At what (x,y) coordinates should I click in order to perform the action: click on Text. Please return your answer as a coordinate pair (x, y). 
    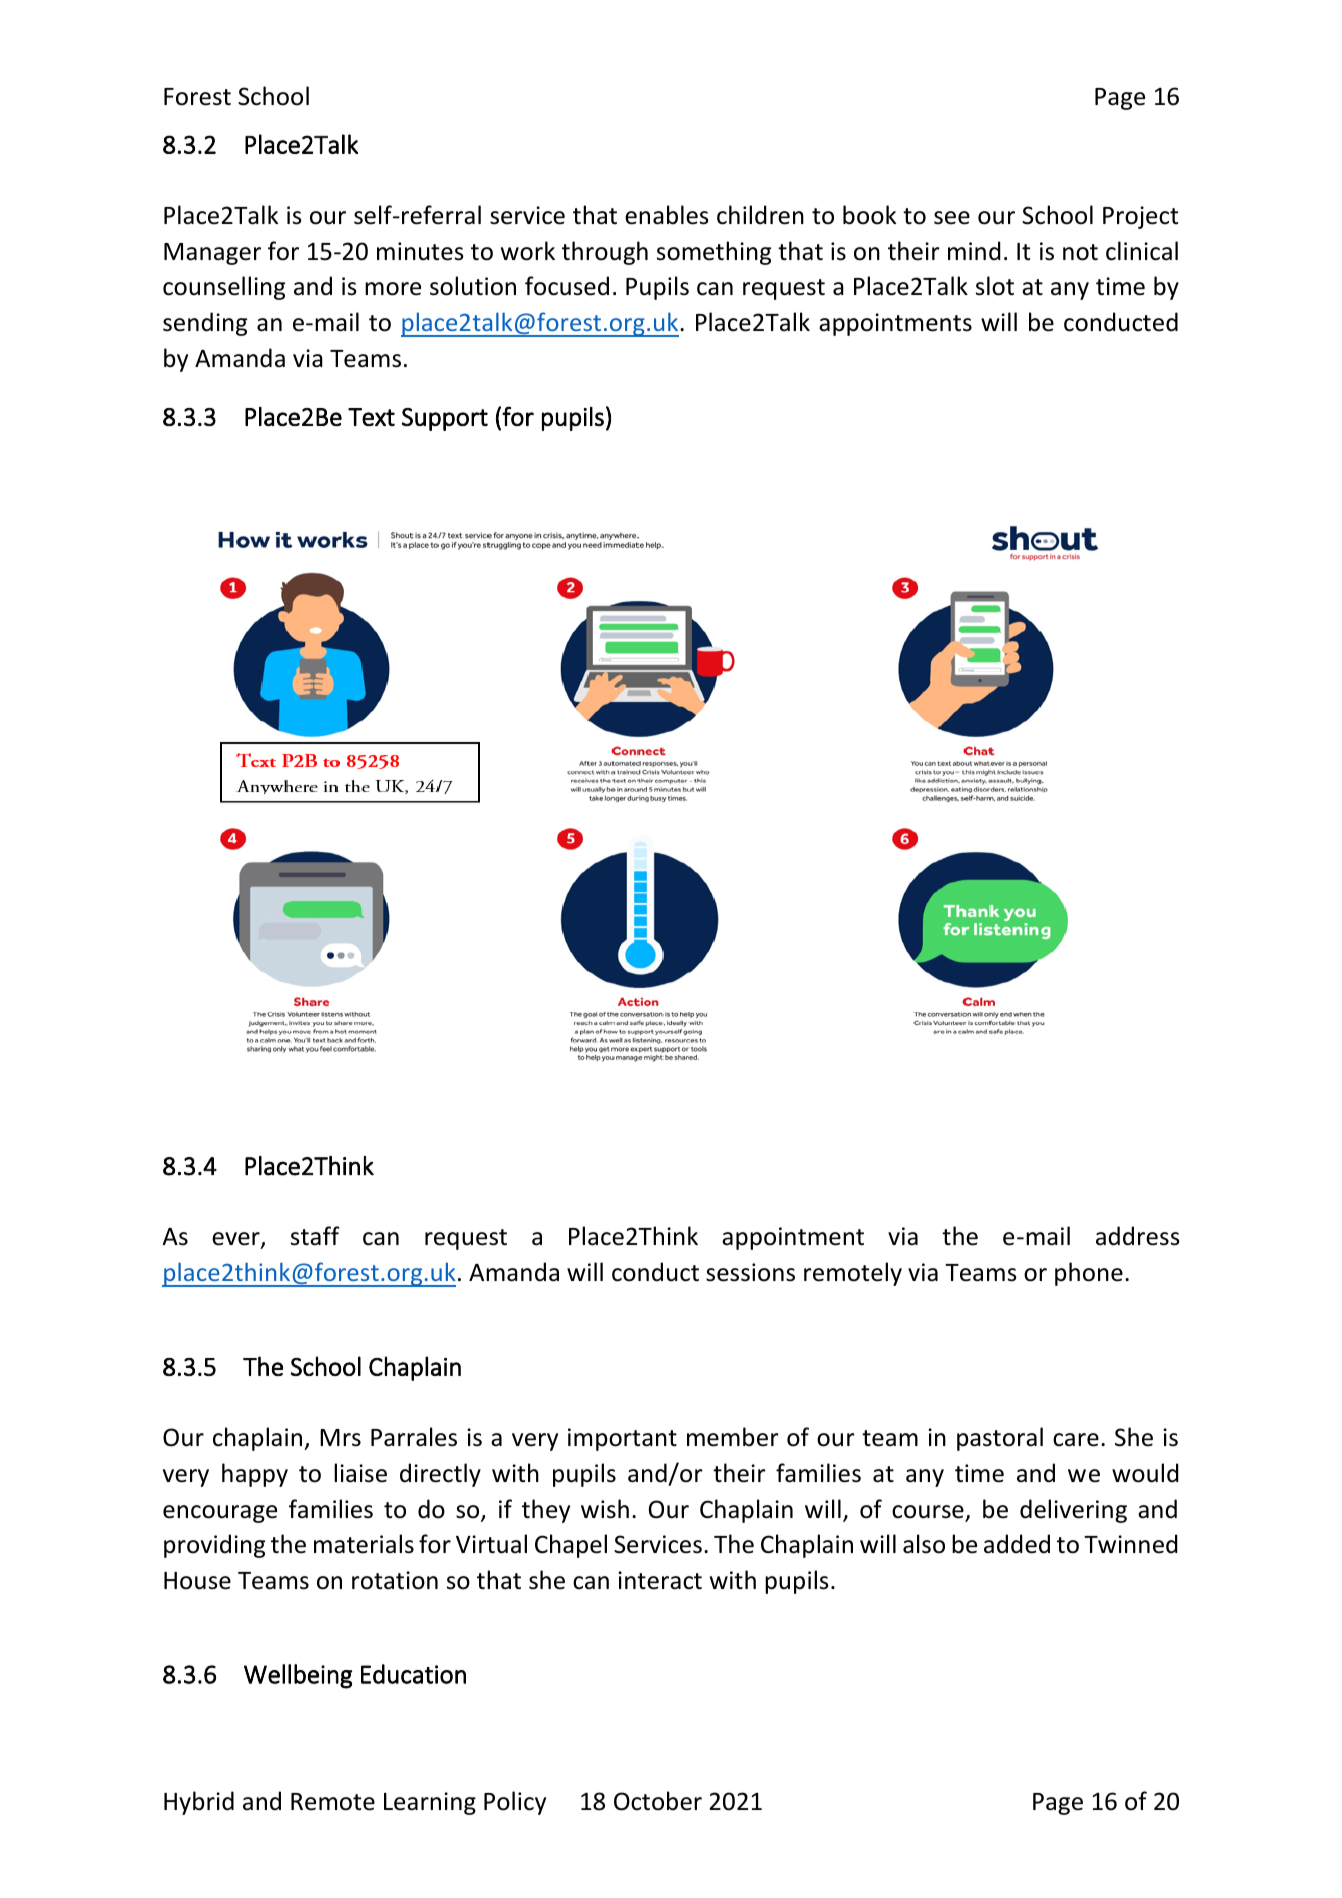
    Looking at the image, I should click on (371, 417).
